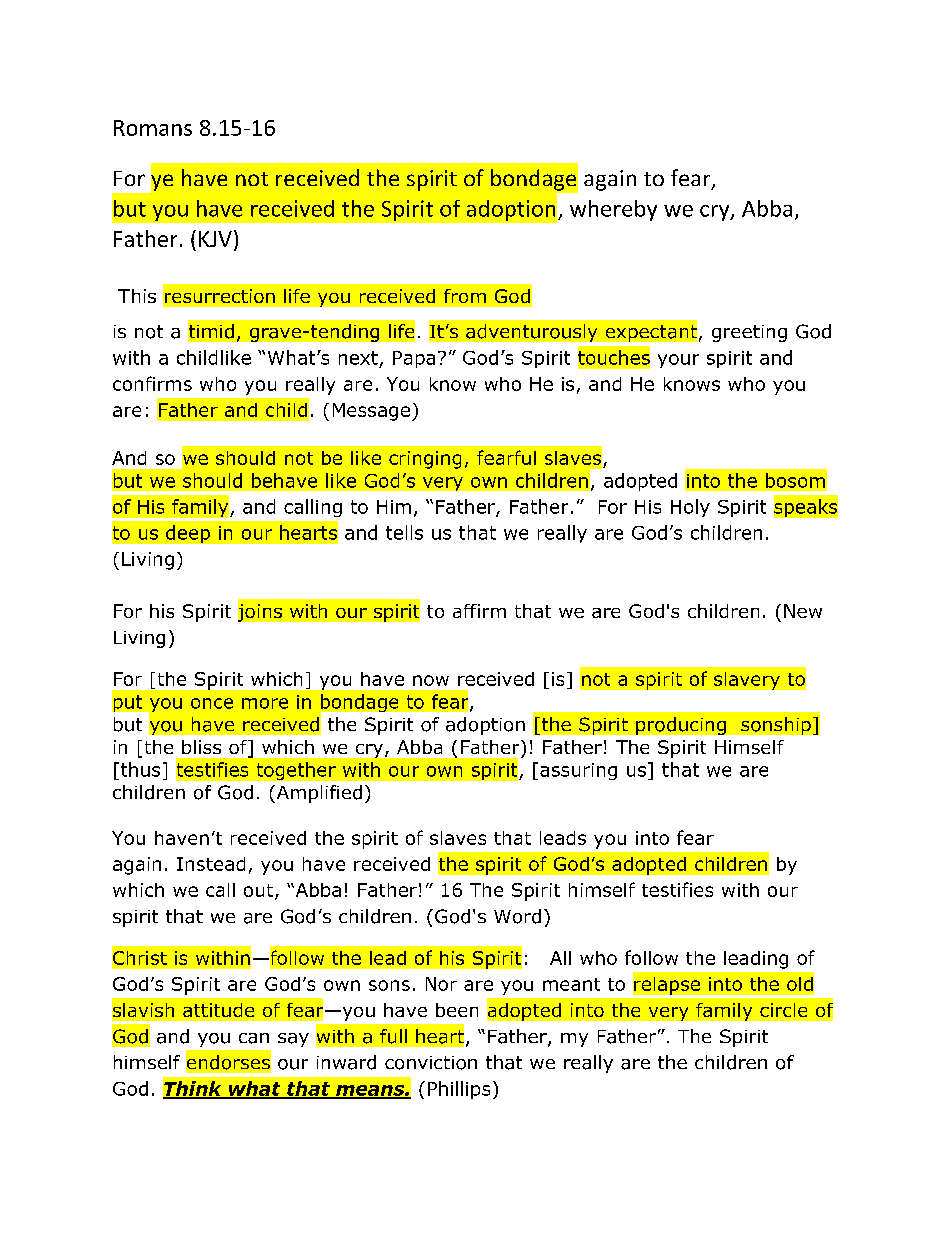  What do you see at coordinates (749, 333) in the screenshot?
I see `greeting` at bounding box center [749, 333].
